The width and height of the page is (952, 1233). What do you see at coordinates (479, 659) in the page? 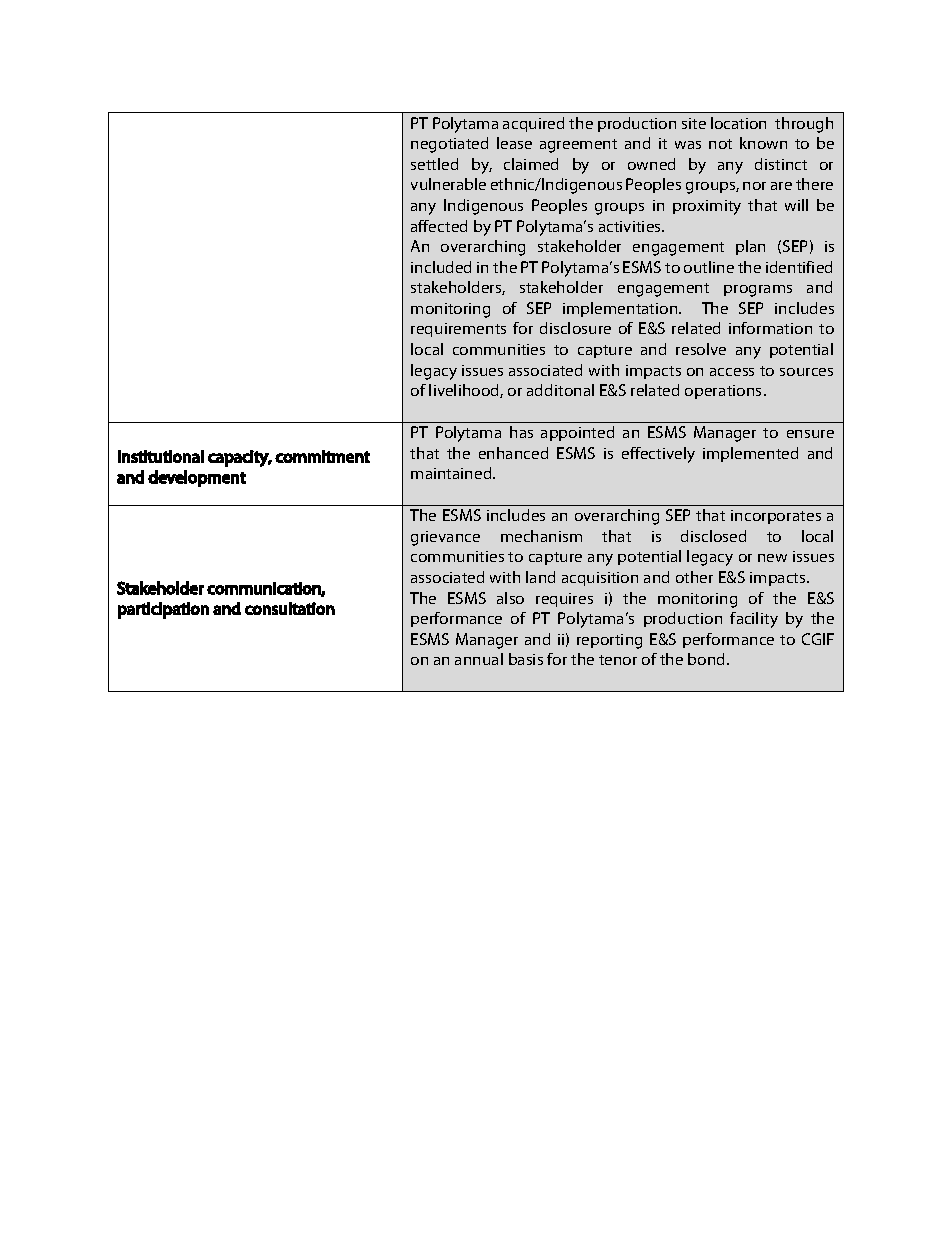
I see `annual` at bounding box center [479, 659].
